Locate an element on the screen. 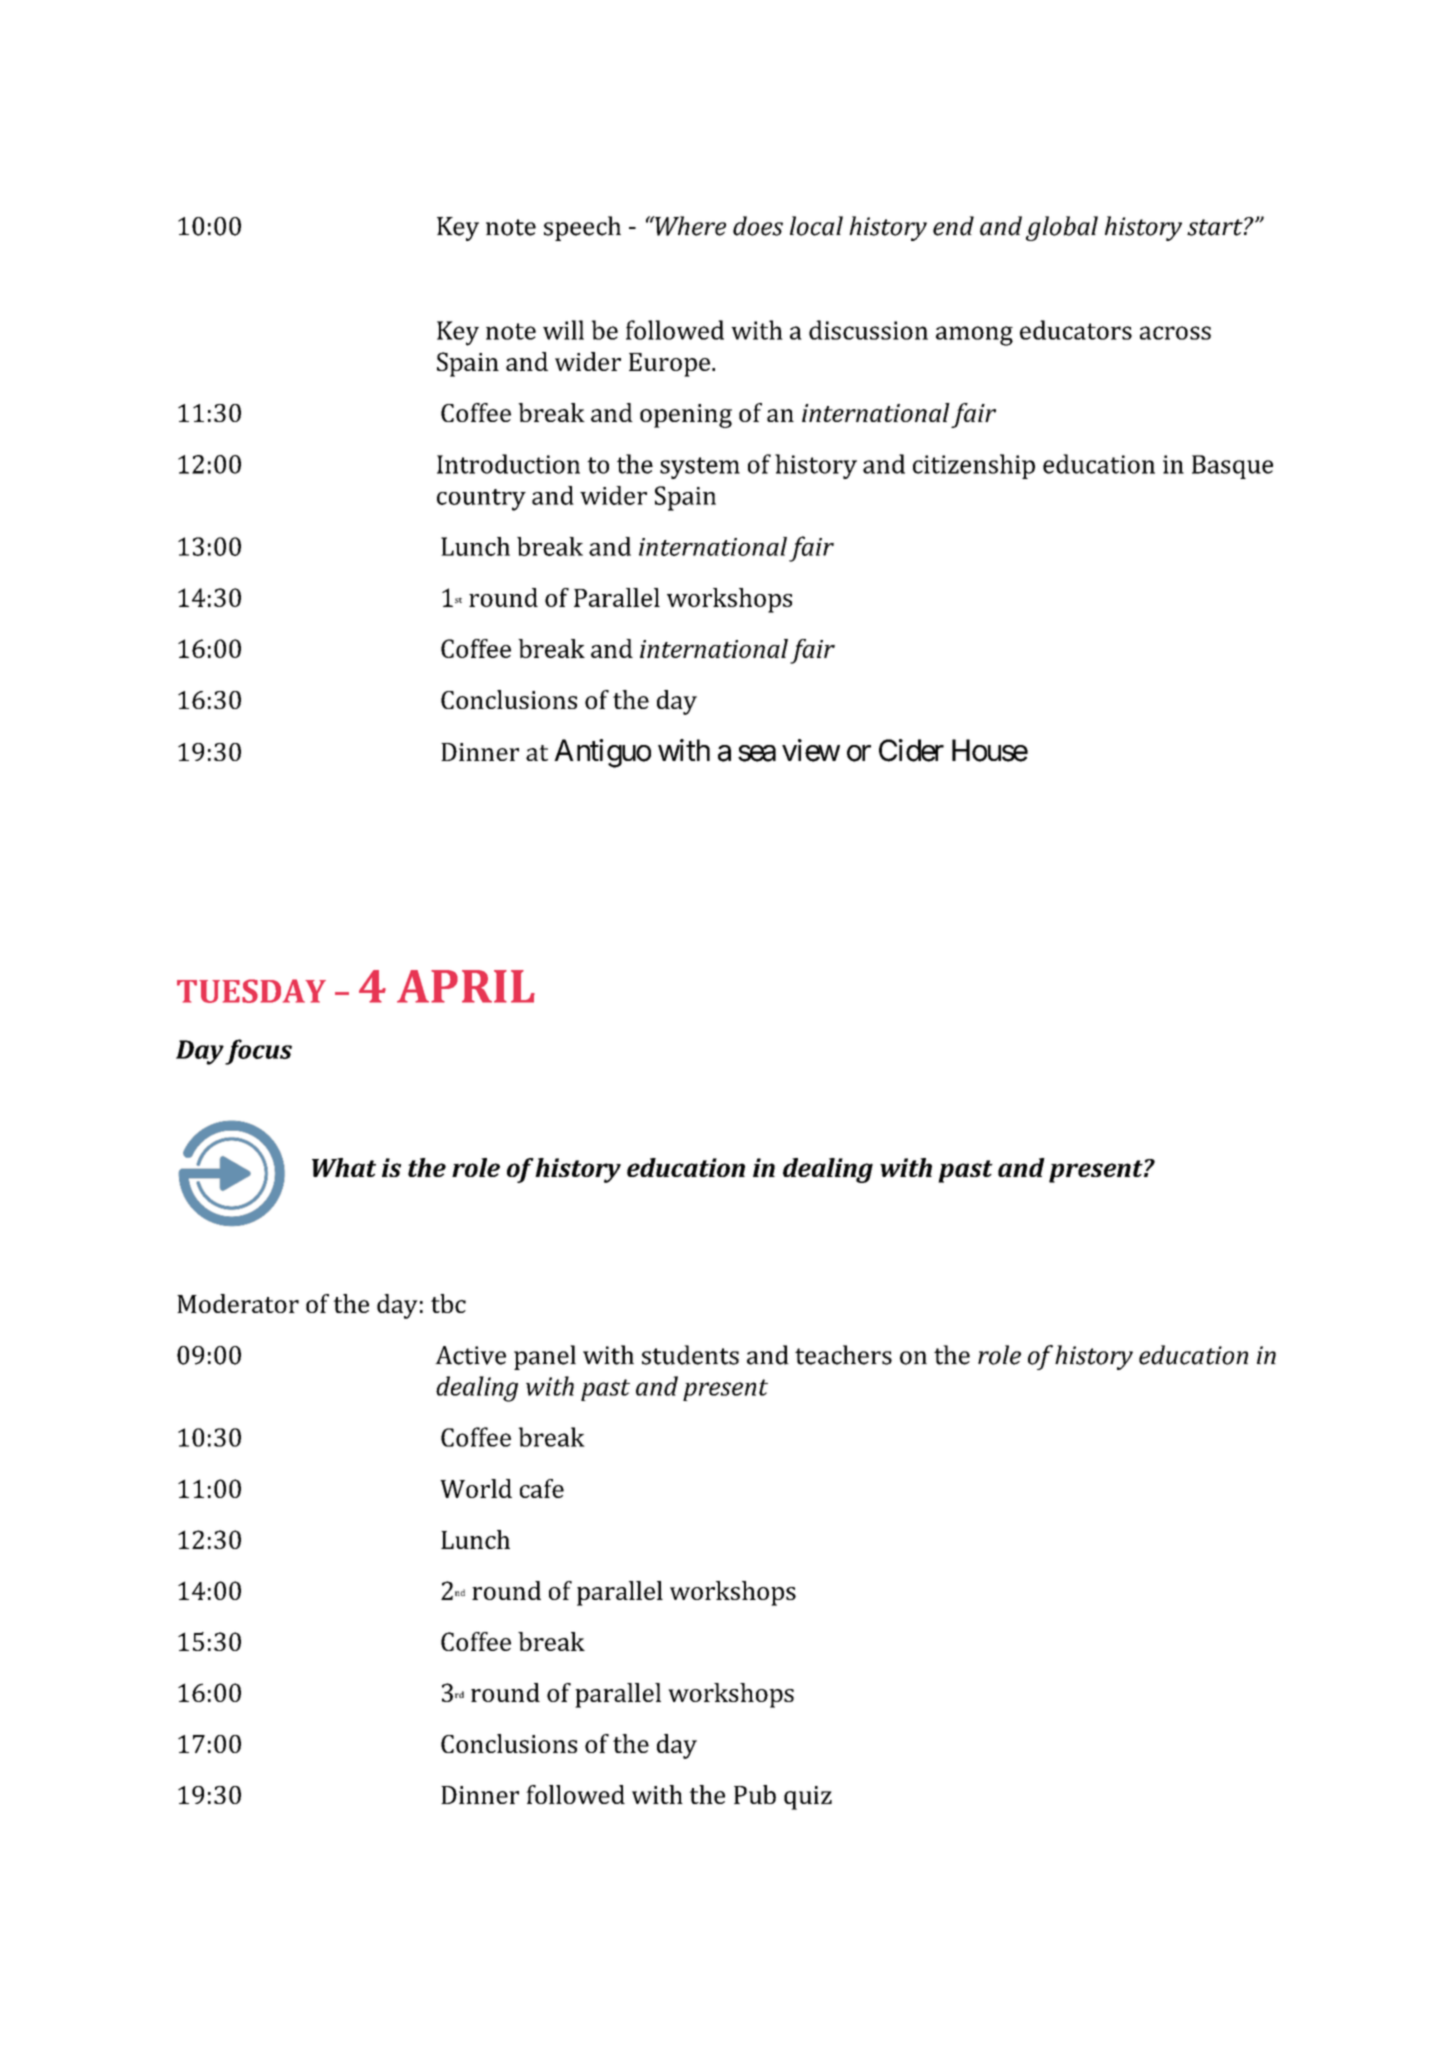  Pub is located at coordinates (755, 1794).
